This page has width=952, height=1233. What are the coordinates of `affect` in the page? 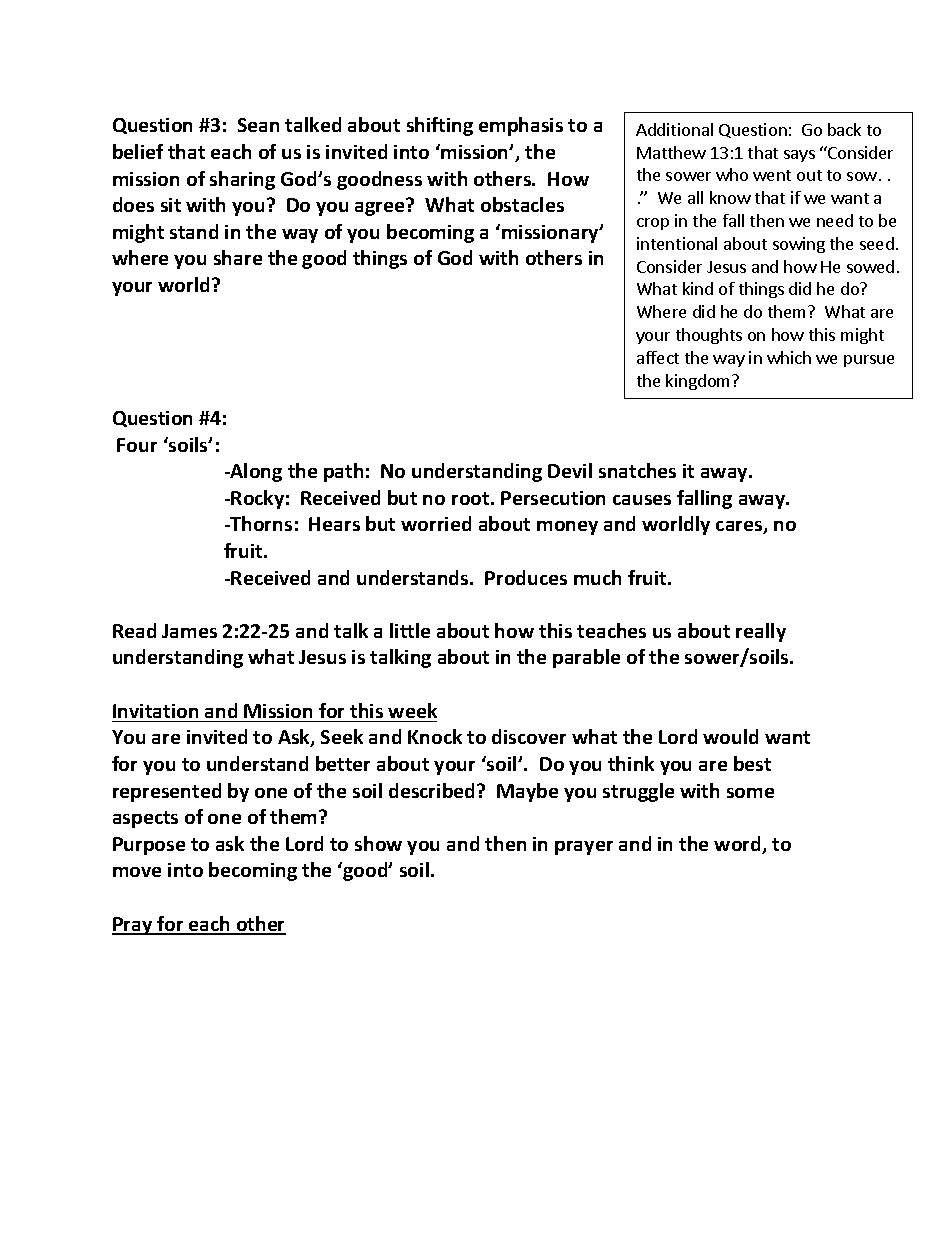 It's located at (658, 357).
